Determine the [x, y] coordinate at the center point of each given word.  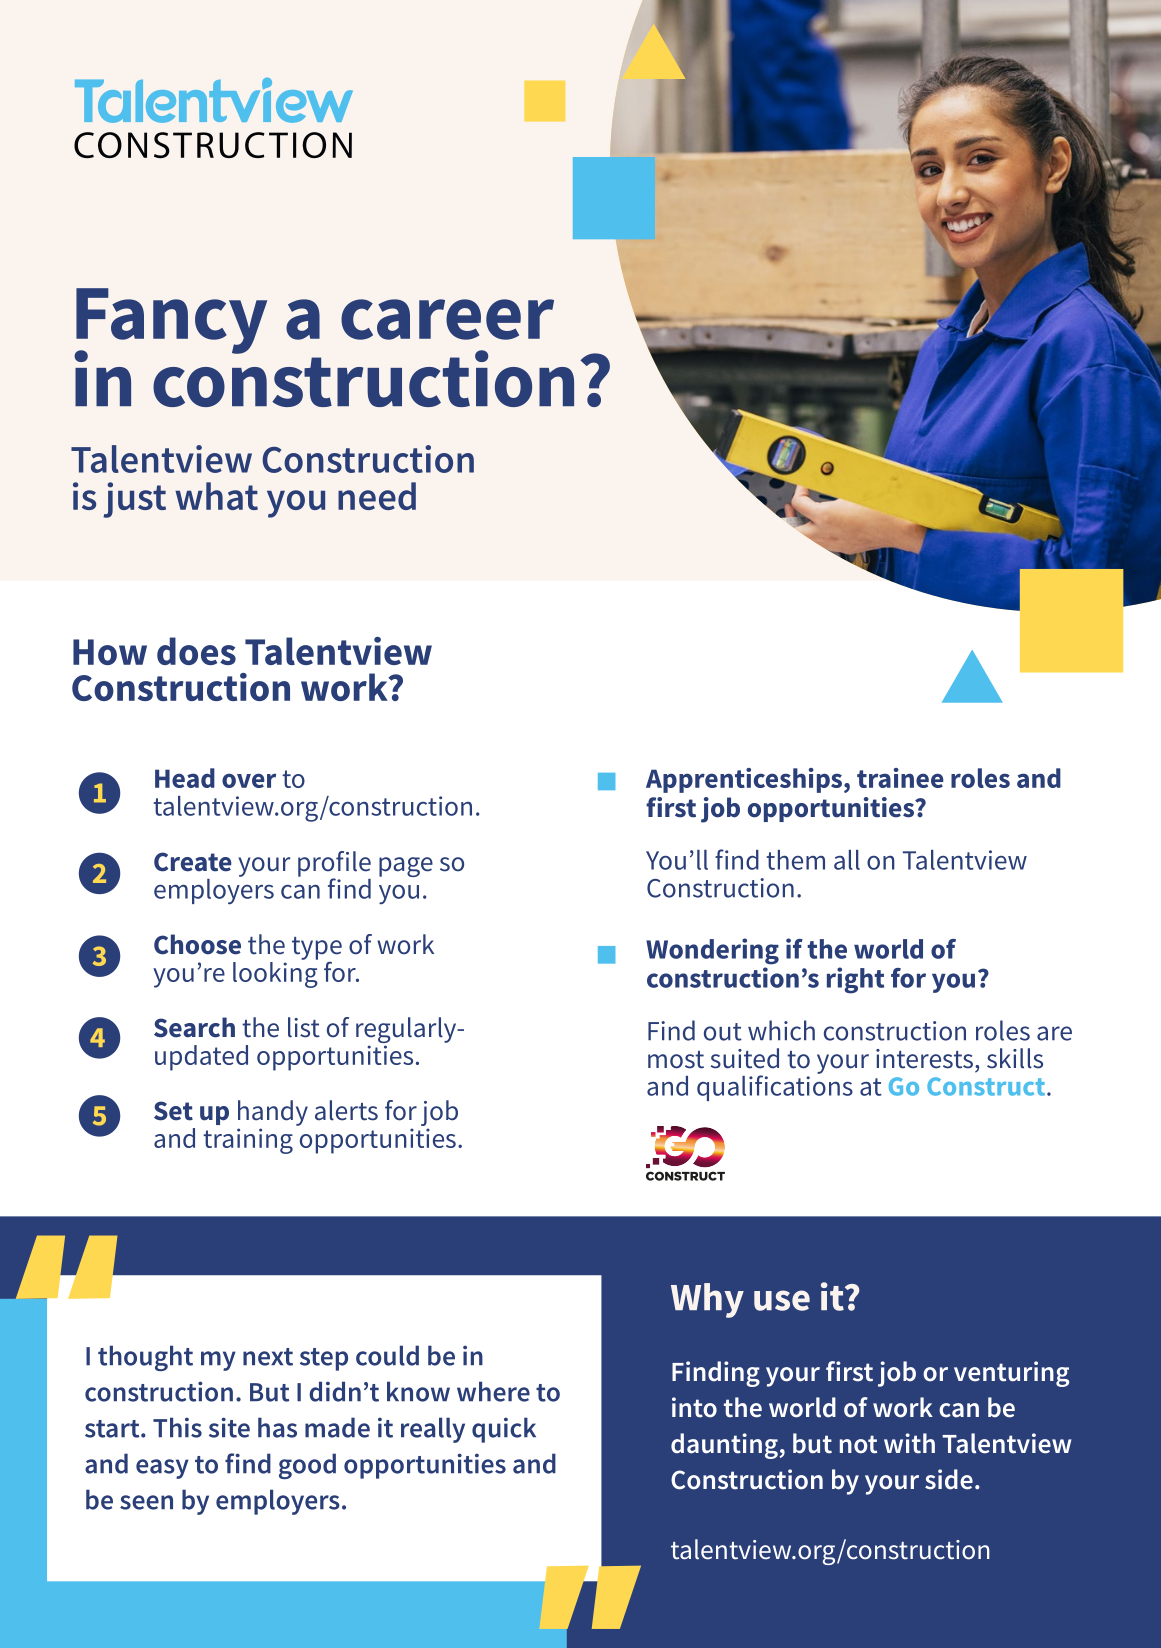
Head [185, 778]
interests [924, 1059]
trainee [900, 778]
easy [162, 1469]
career [447, 319]
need [377, 496]
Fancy [170, 322]
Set [173, 1111]
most [676, 1060]
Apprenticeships [745, 780]
